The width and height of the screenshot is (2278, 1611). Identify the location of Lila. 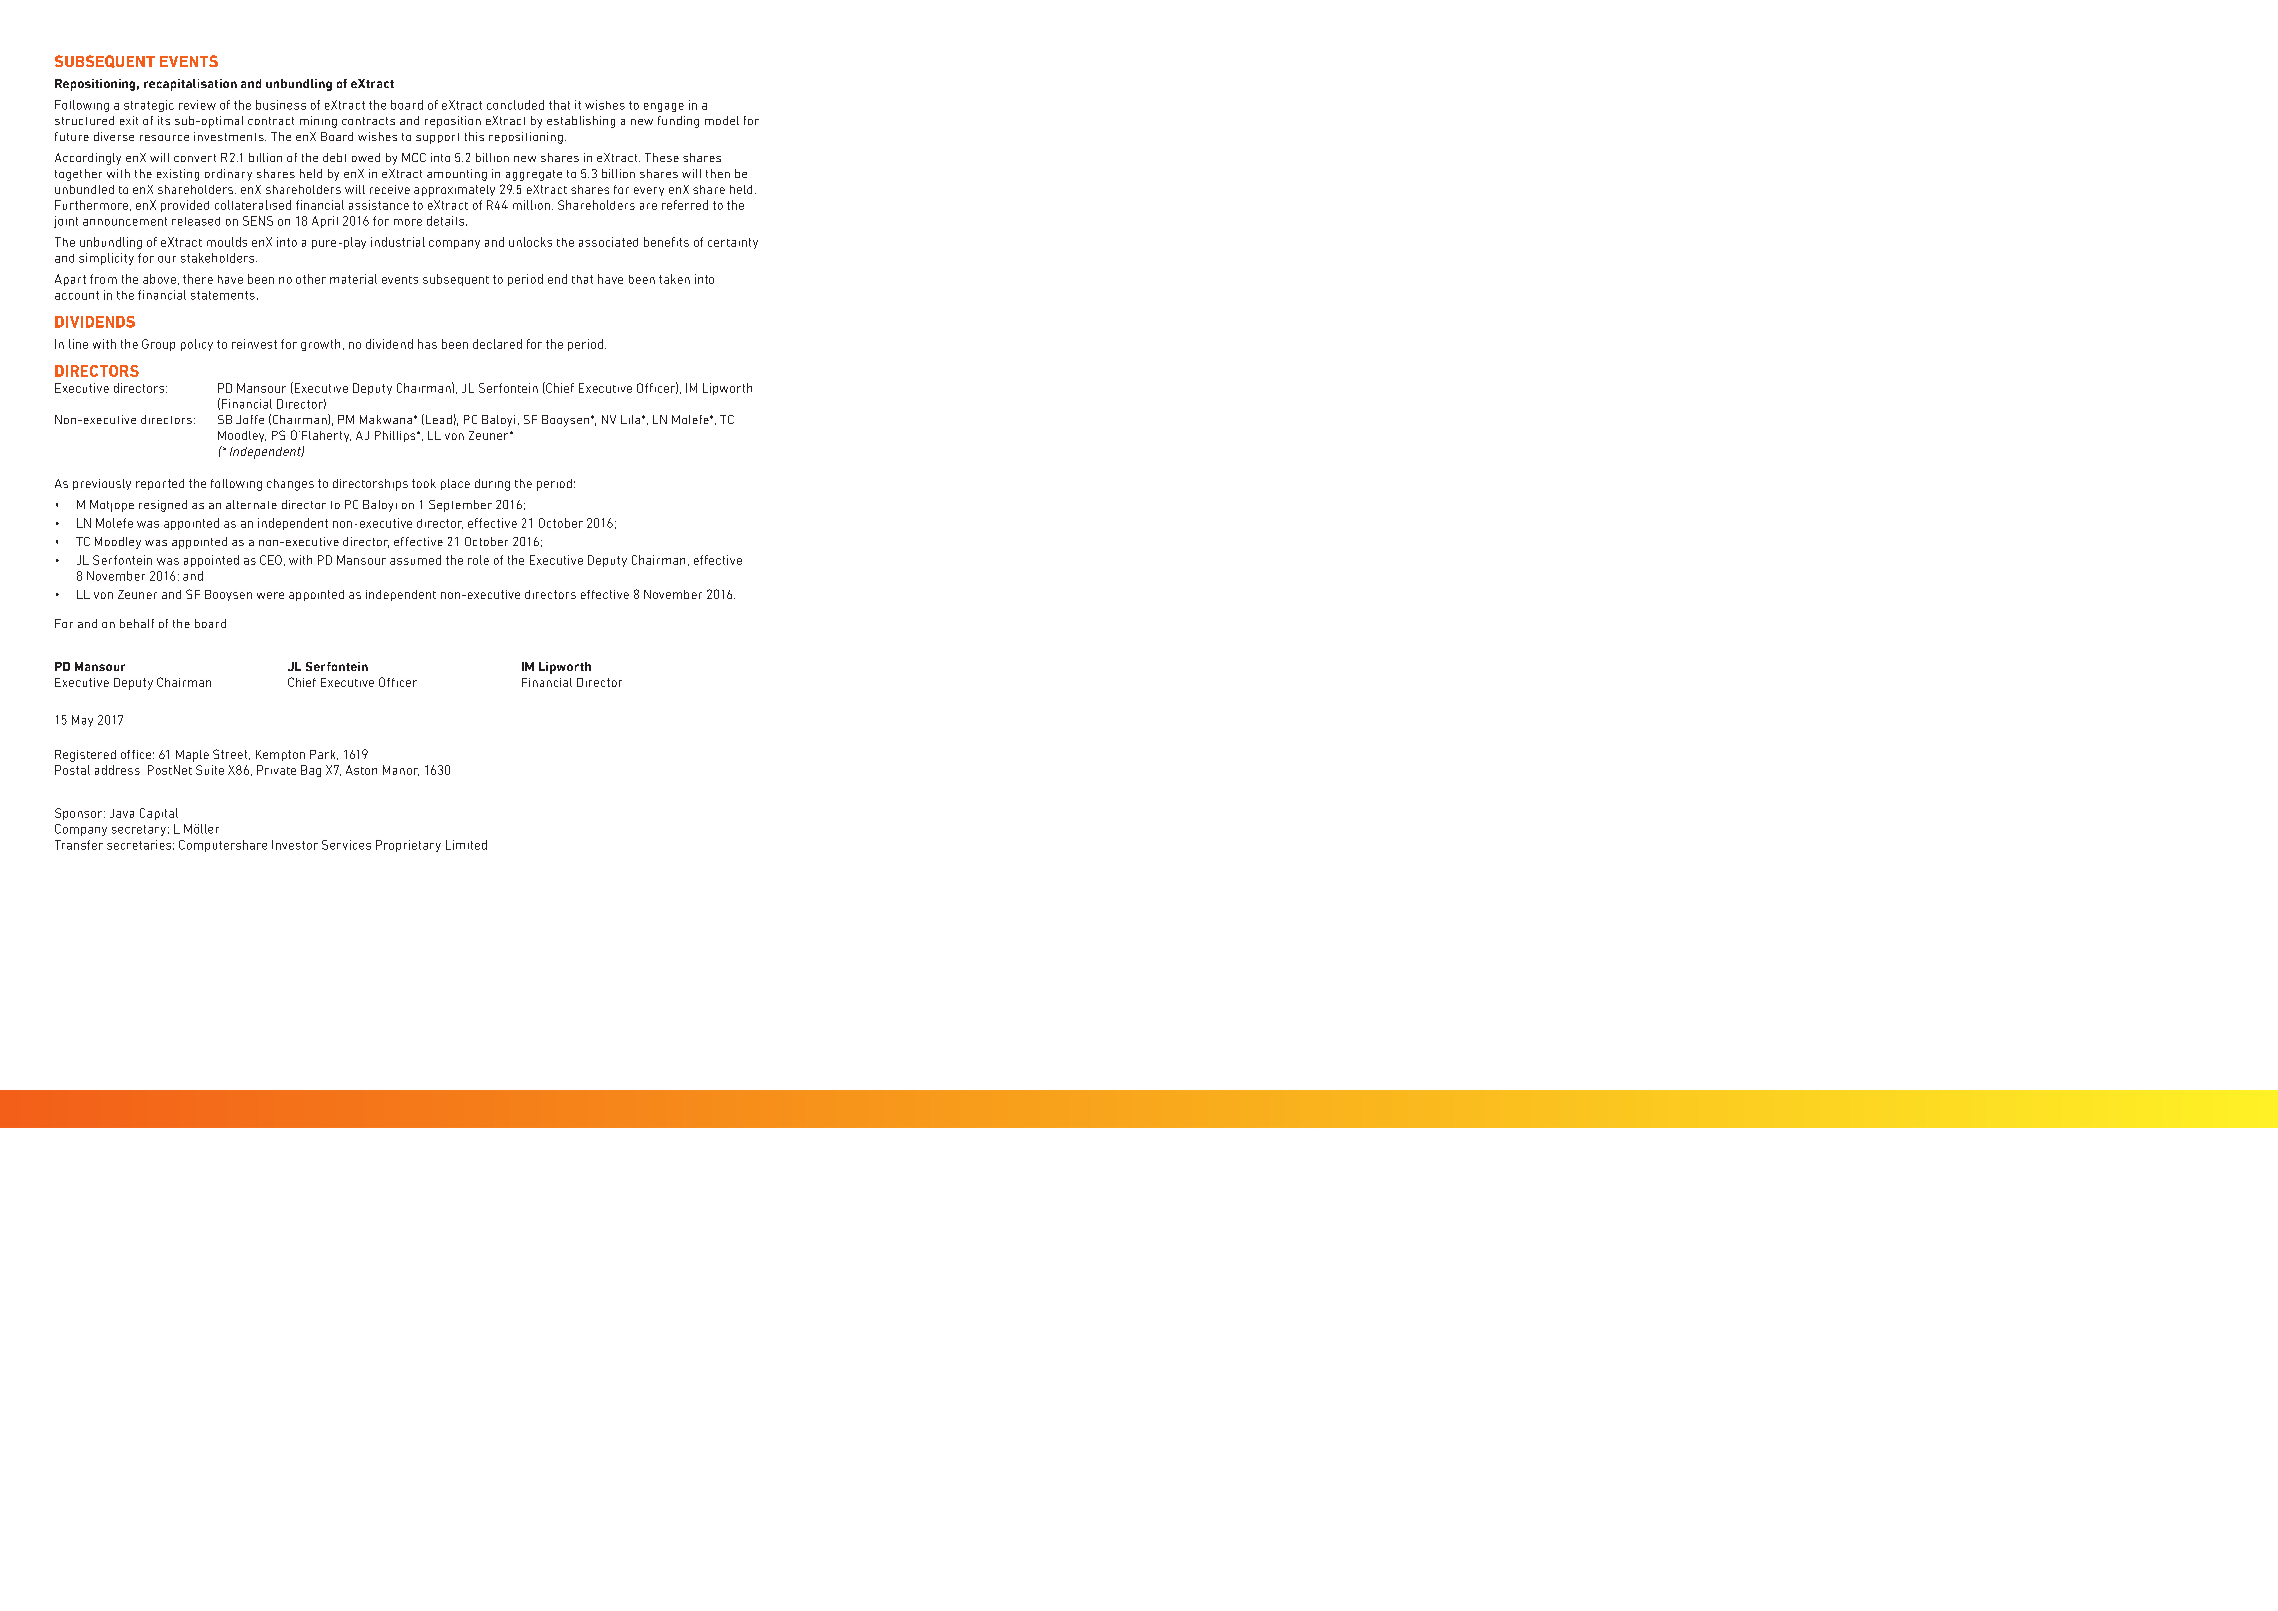
(632, 419).
